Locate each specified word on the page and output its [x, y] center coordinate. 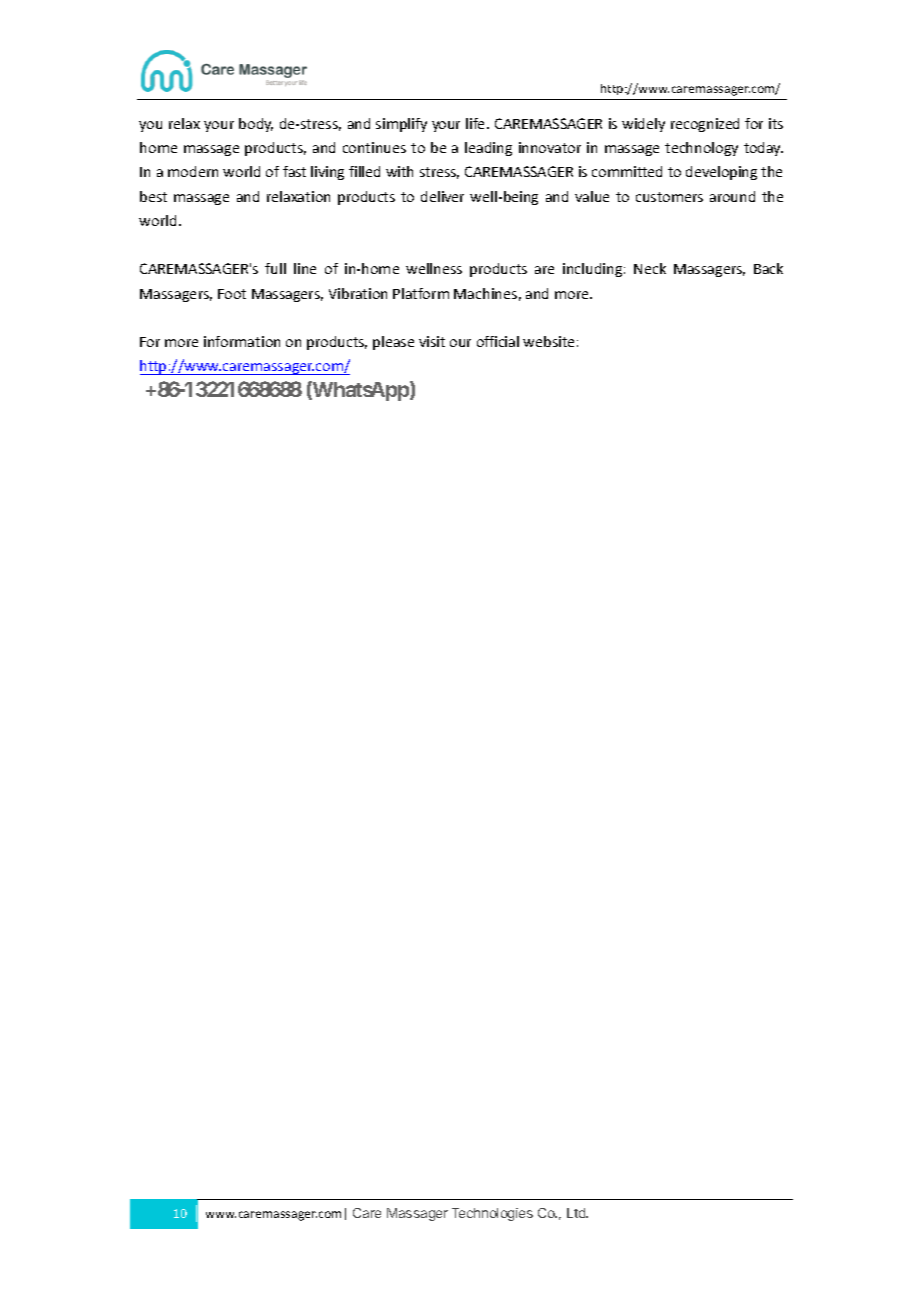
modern [193, 171]
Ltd [577, 1213]
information [242, 341]
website [548, 341]
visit [432, 341]
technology [701, 149]
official [498, 341]
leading [488, 149]
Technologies [492, 1214]
